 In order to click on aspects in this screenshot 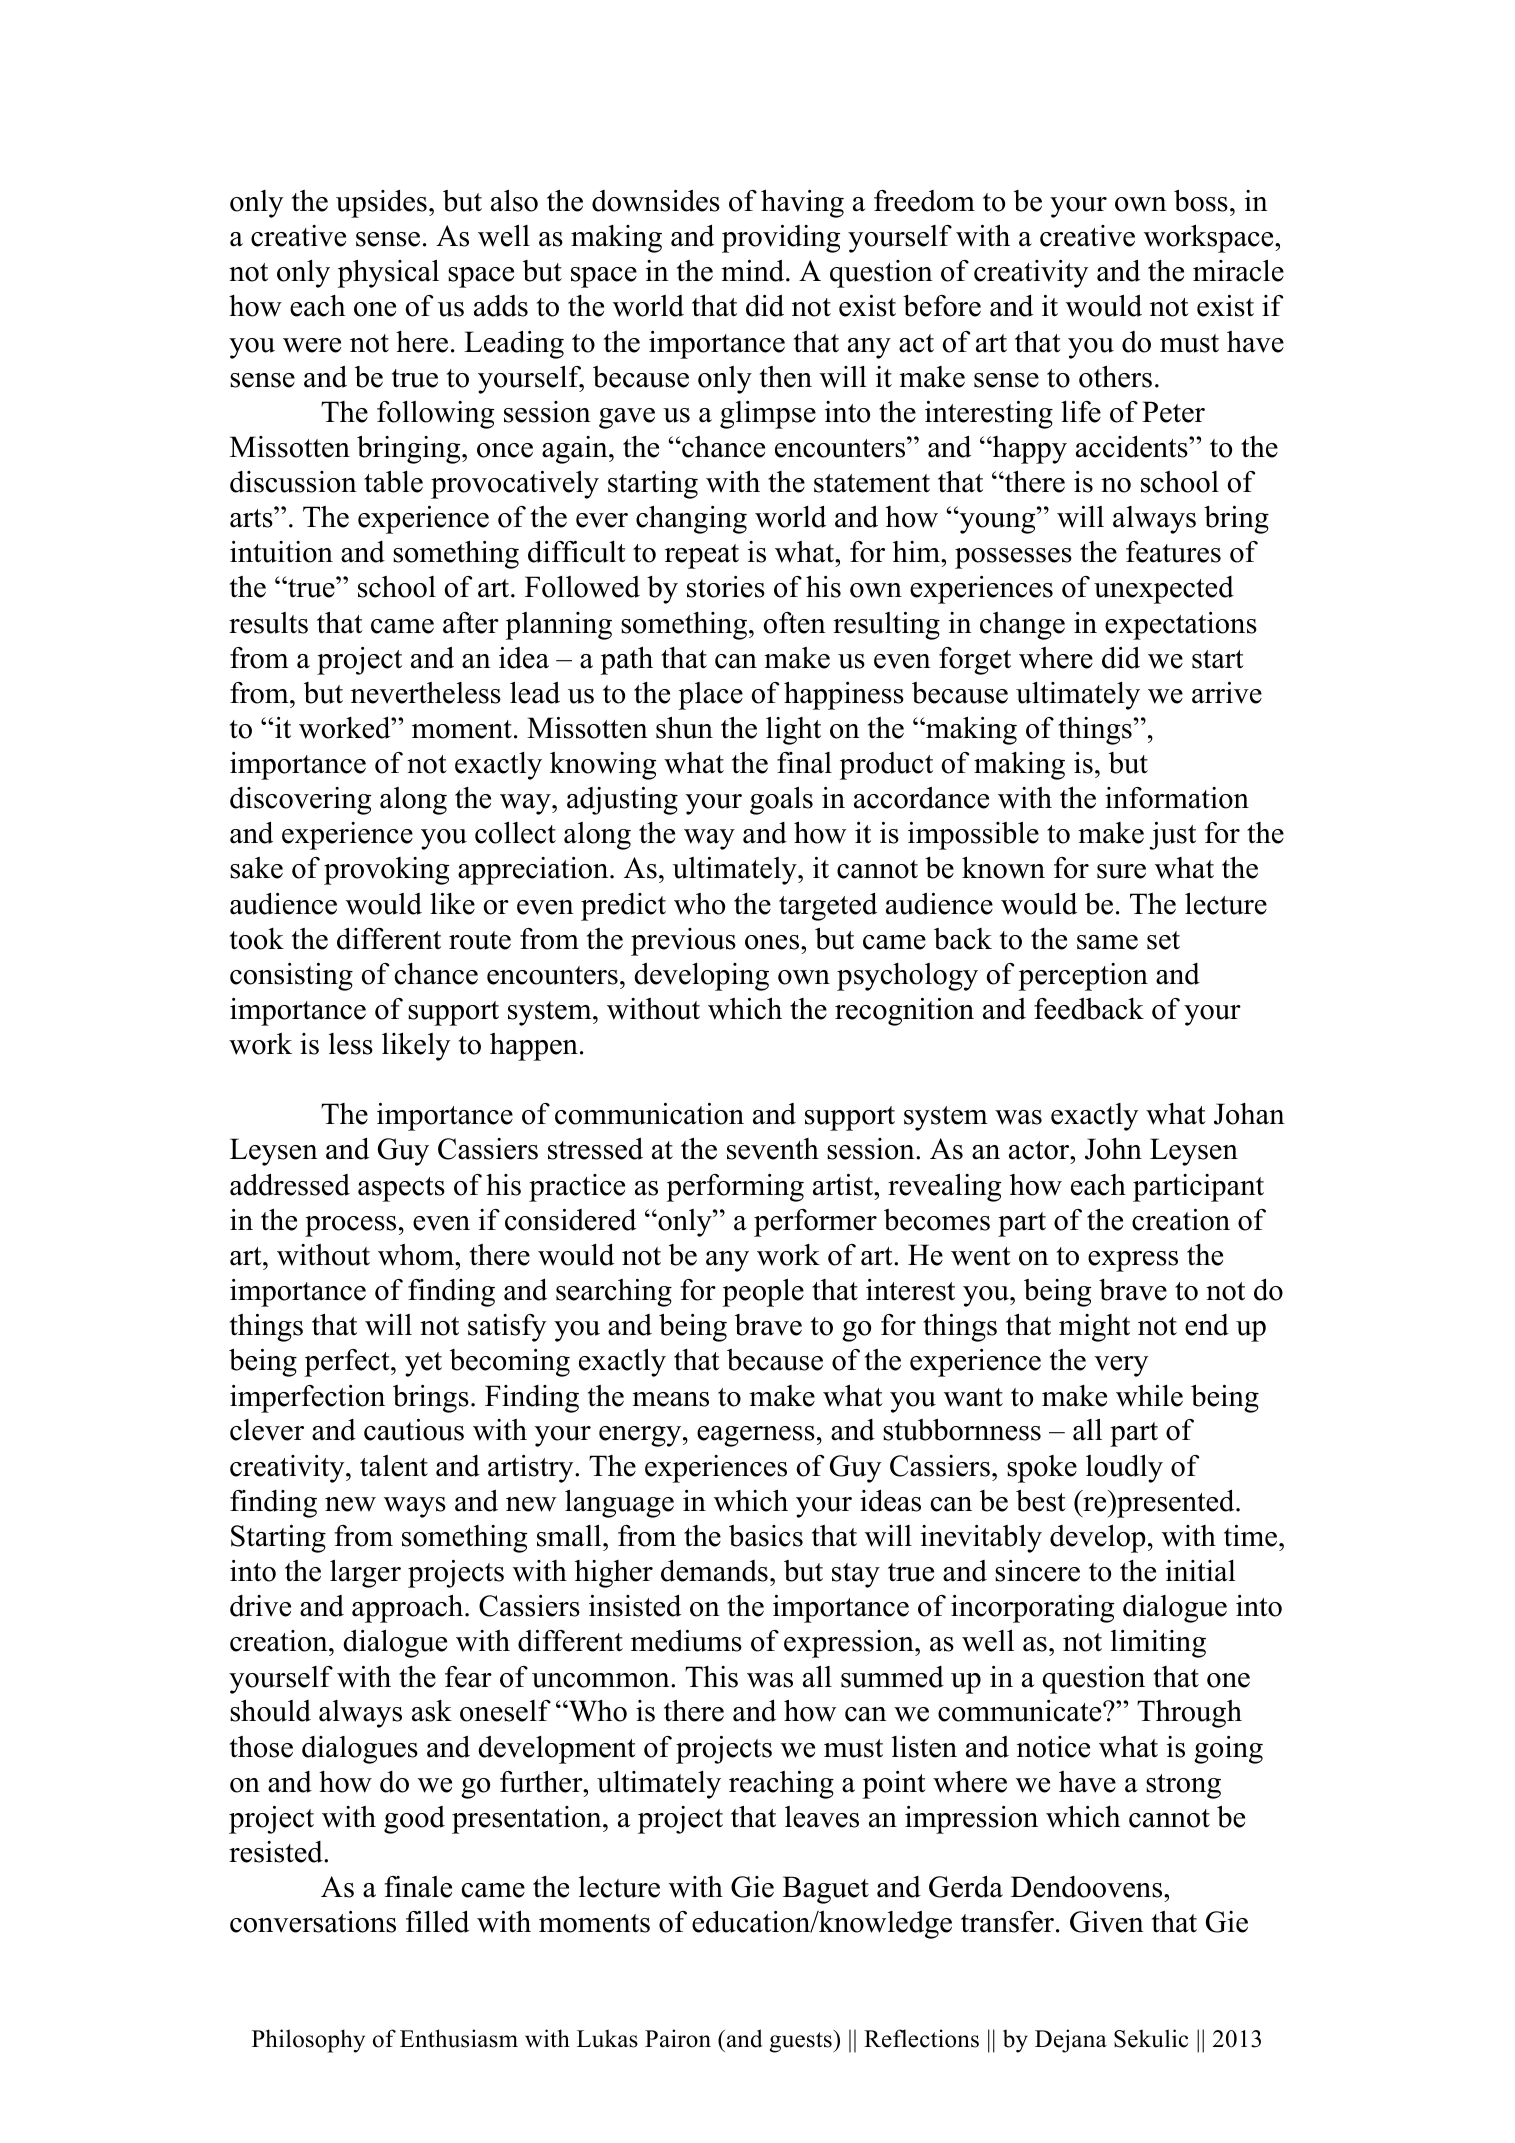, I will do `click(401, 1189)`.
